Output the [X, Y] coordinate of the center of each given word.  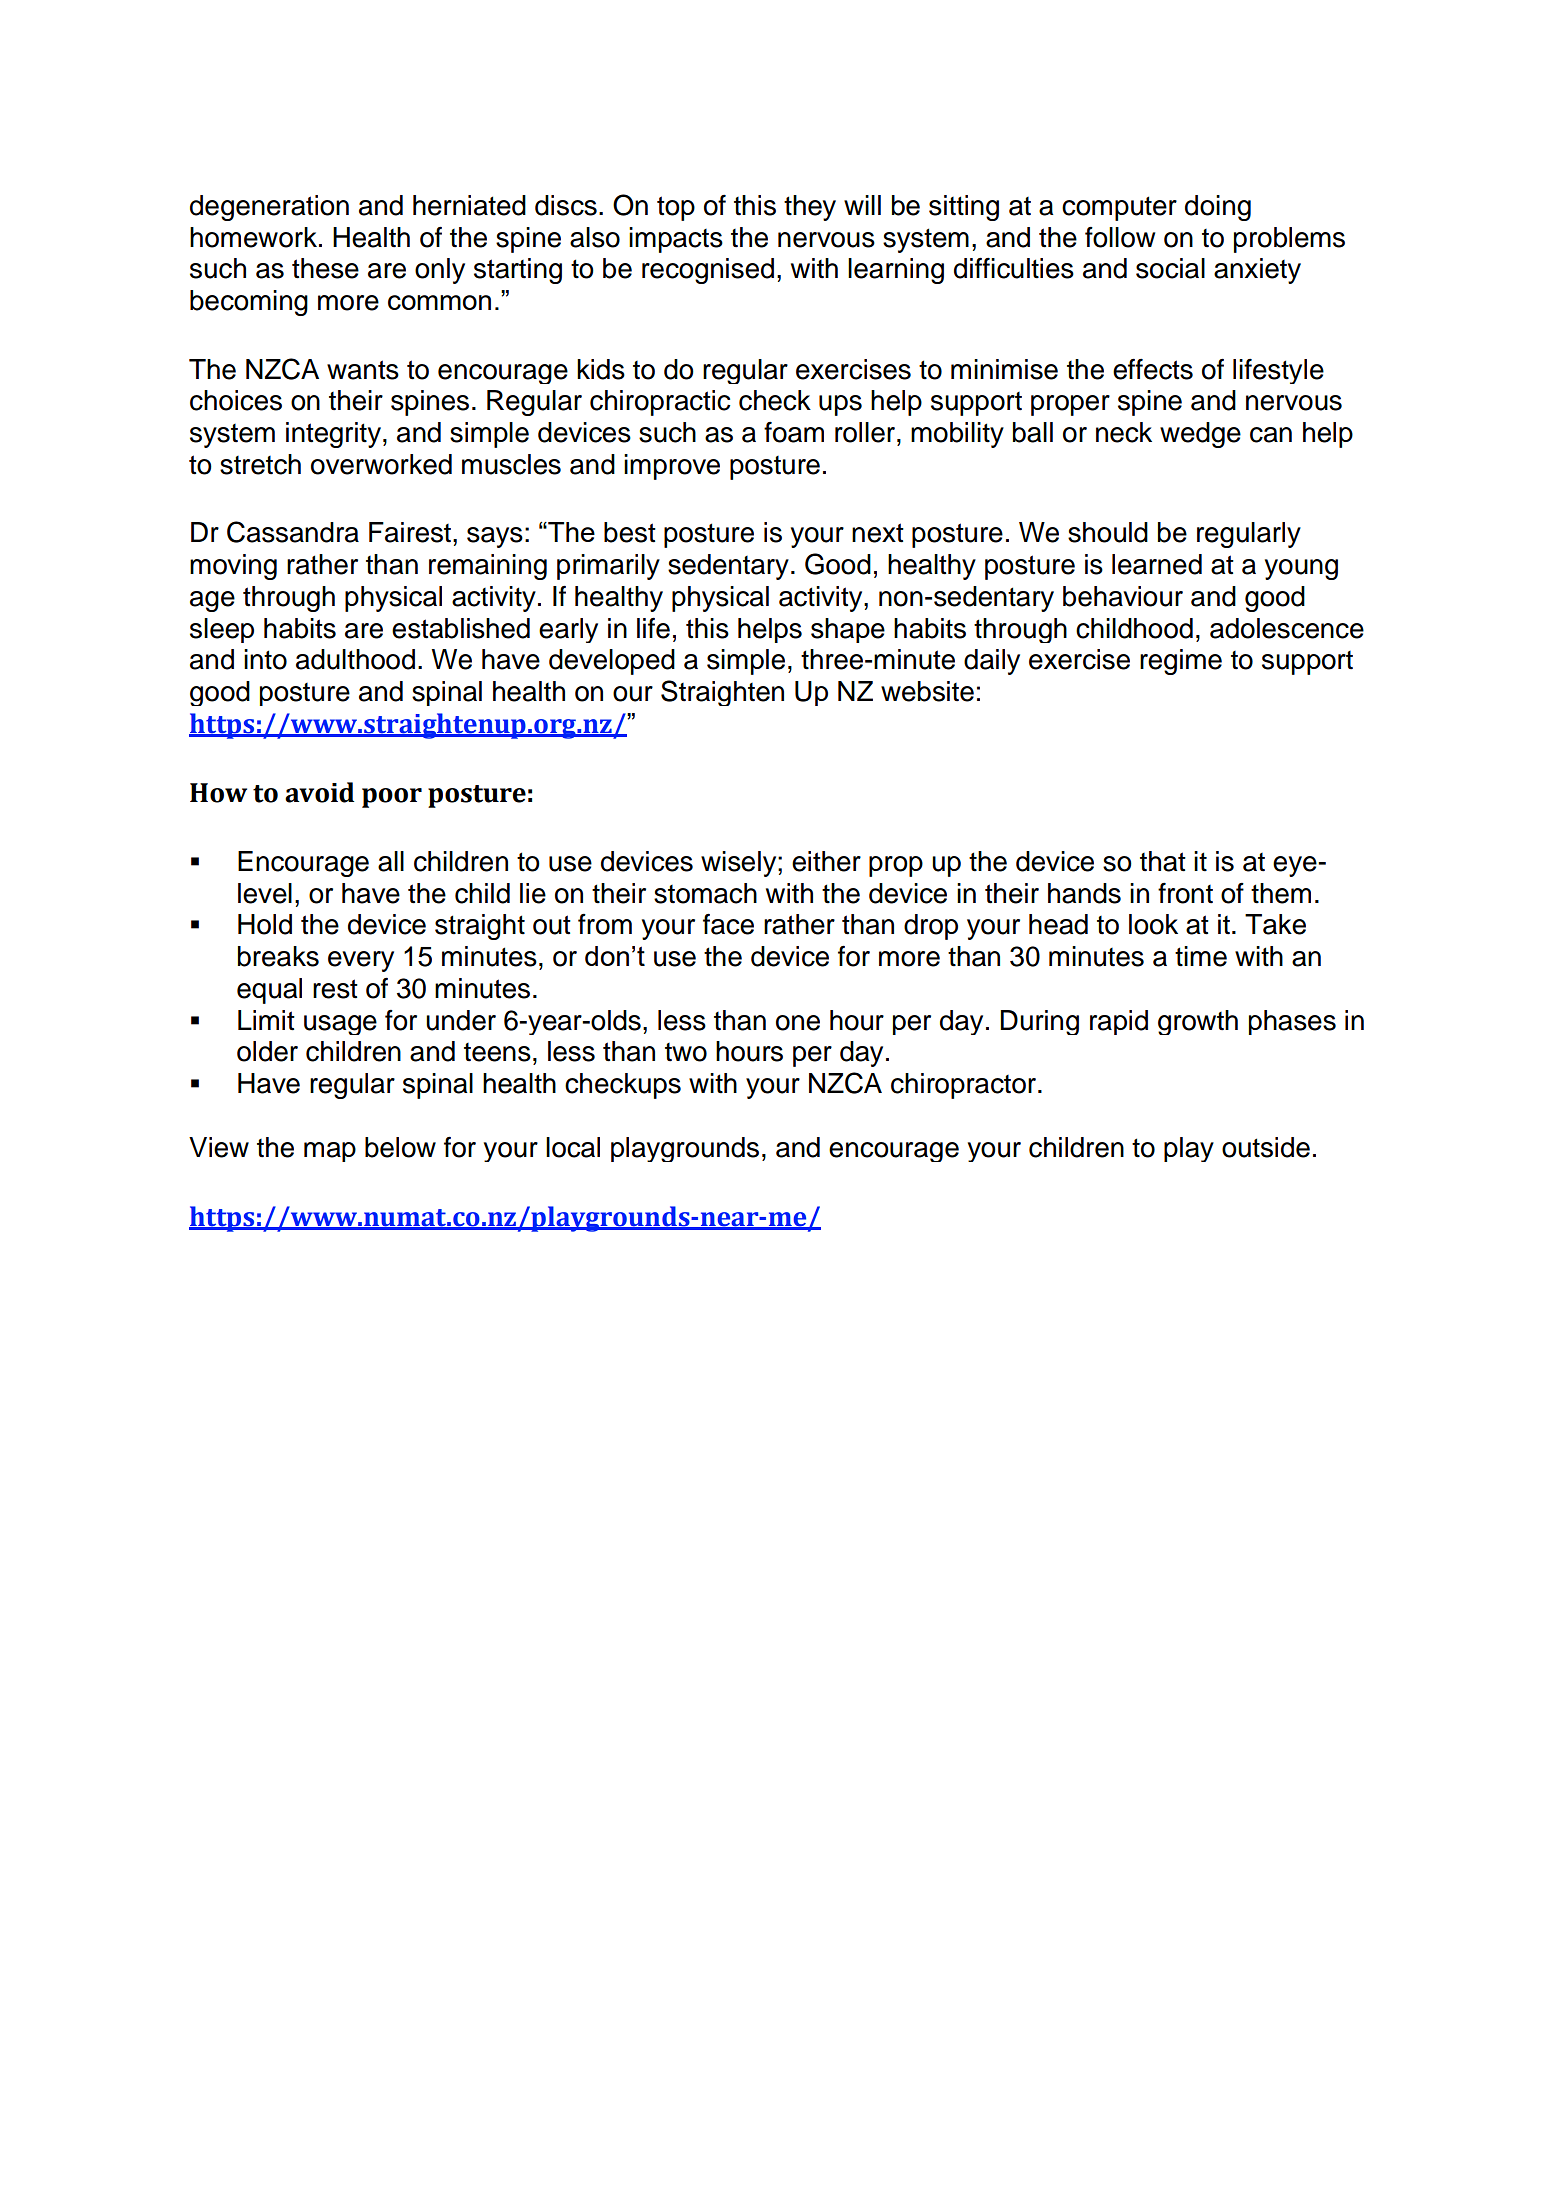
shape [848, 630]
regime [1181, 662]
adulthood [355, 659]
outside [1266, 1147]
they [810, 208]
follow [1120, 237]
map [330, 1152]
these [325, 268]
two [686, 1052]
